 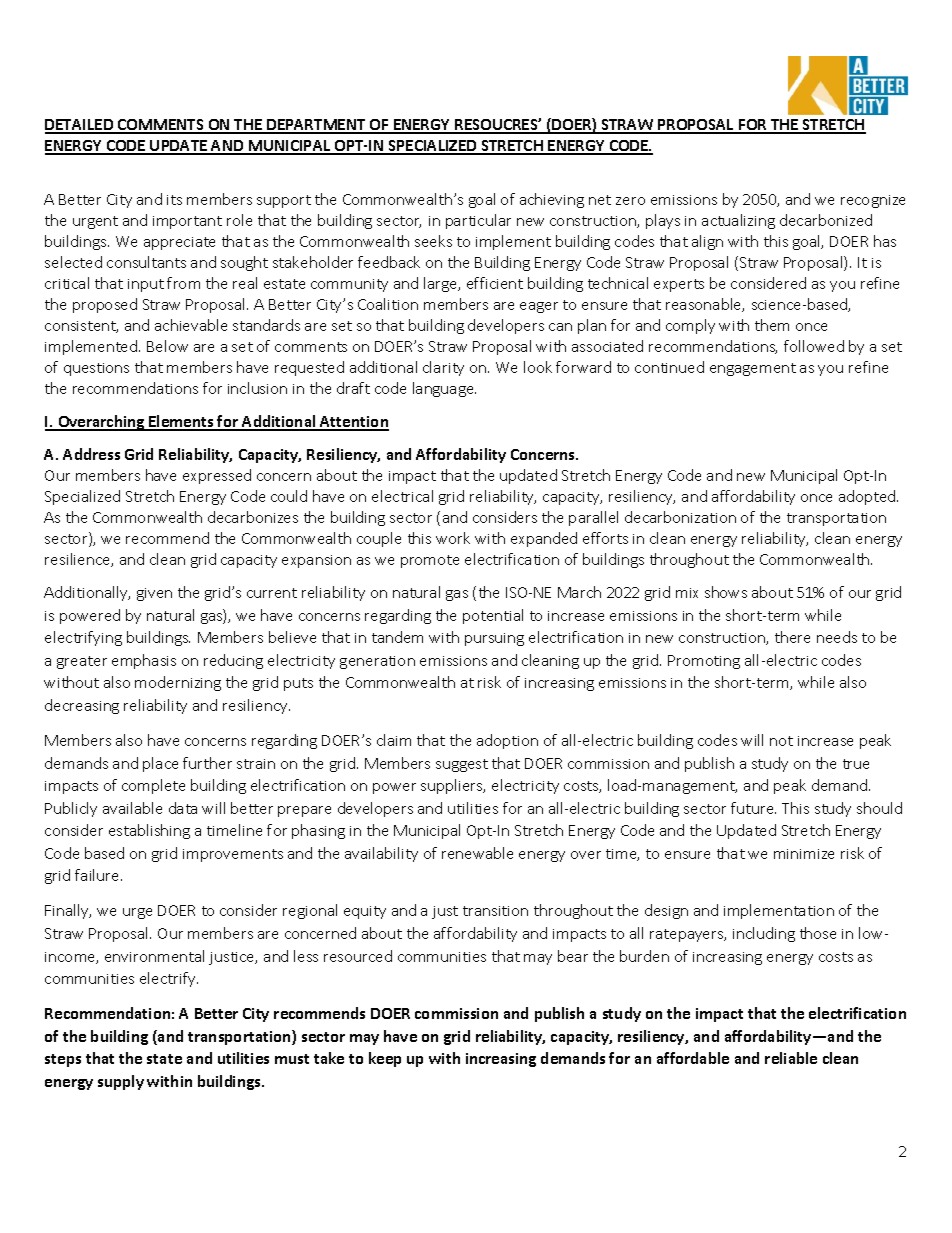 I want to click on there, so click(x=792, y=637).
